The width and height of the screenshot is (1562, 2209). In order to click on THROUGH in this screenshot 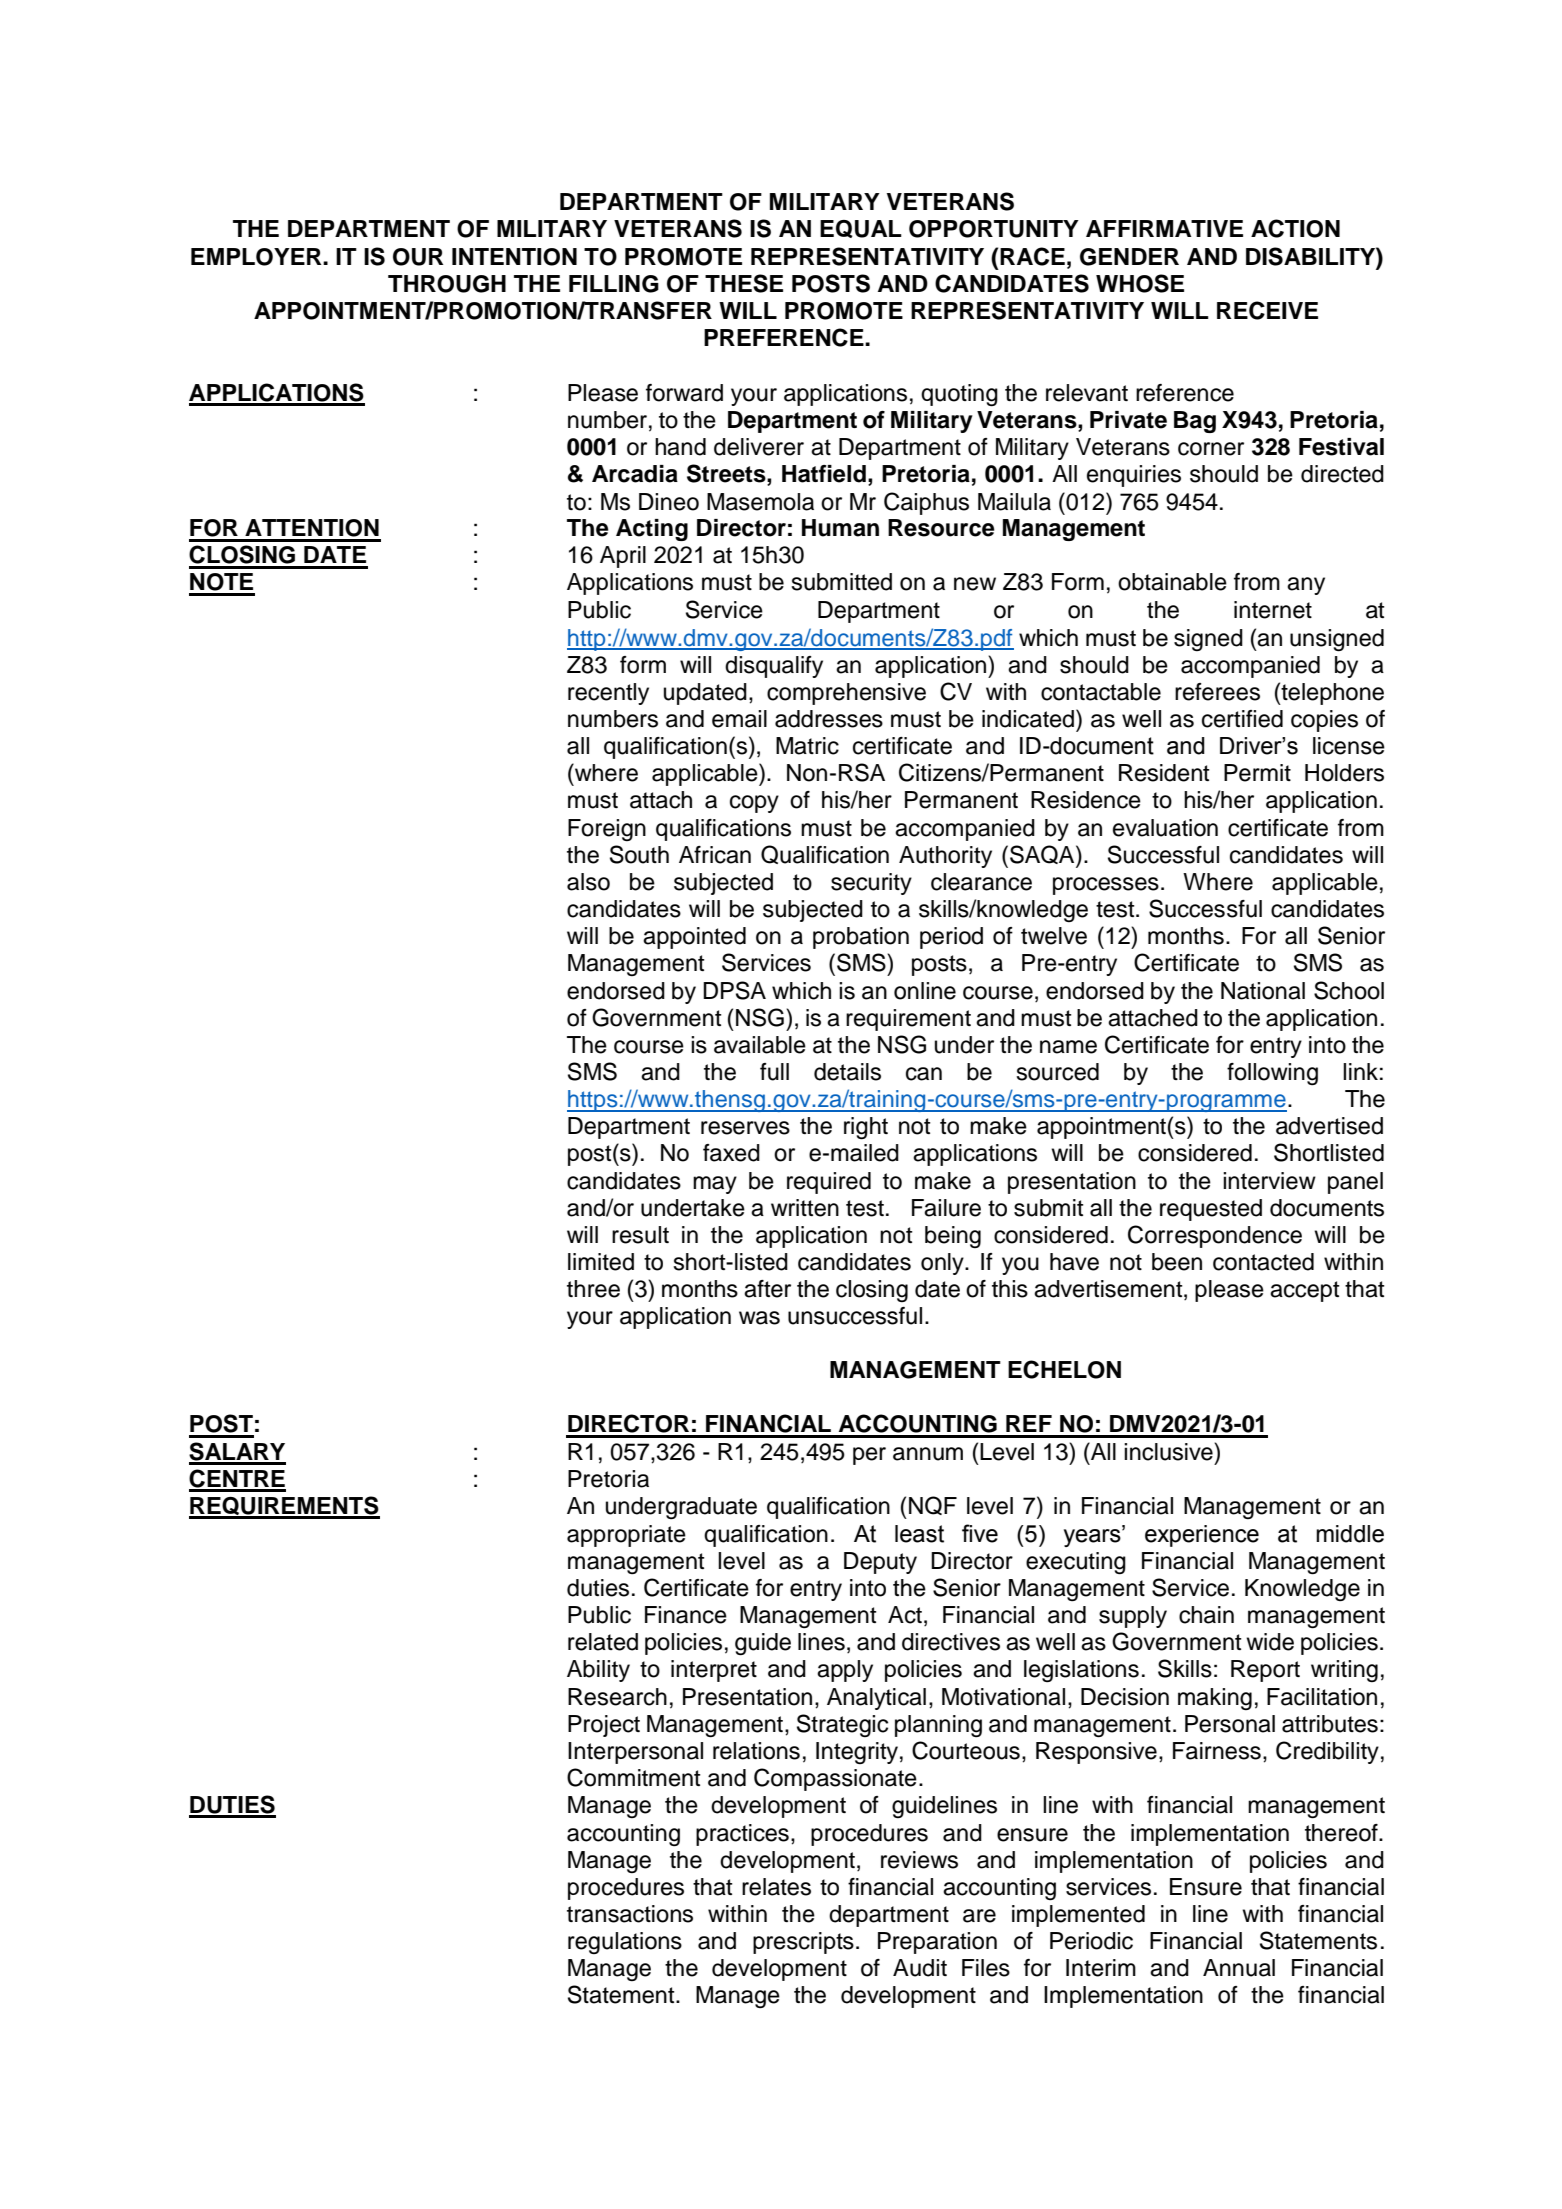, I will do `click(447, 284)`.
